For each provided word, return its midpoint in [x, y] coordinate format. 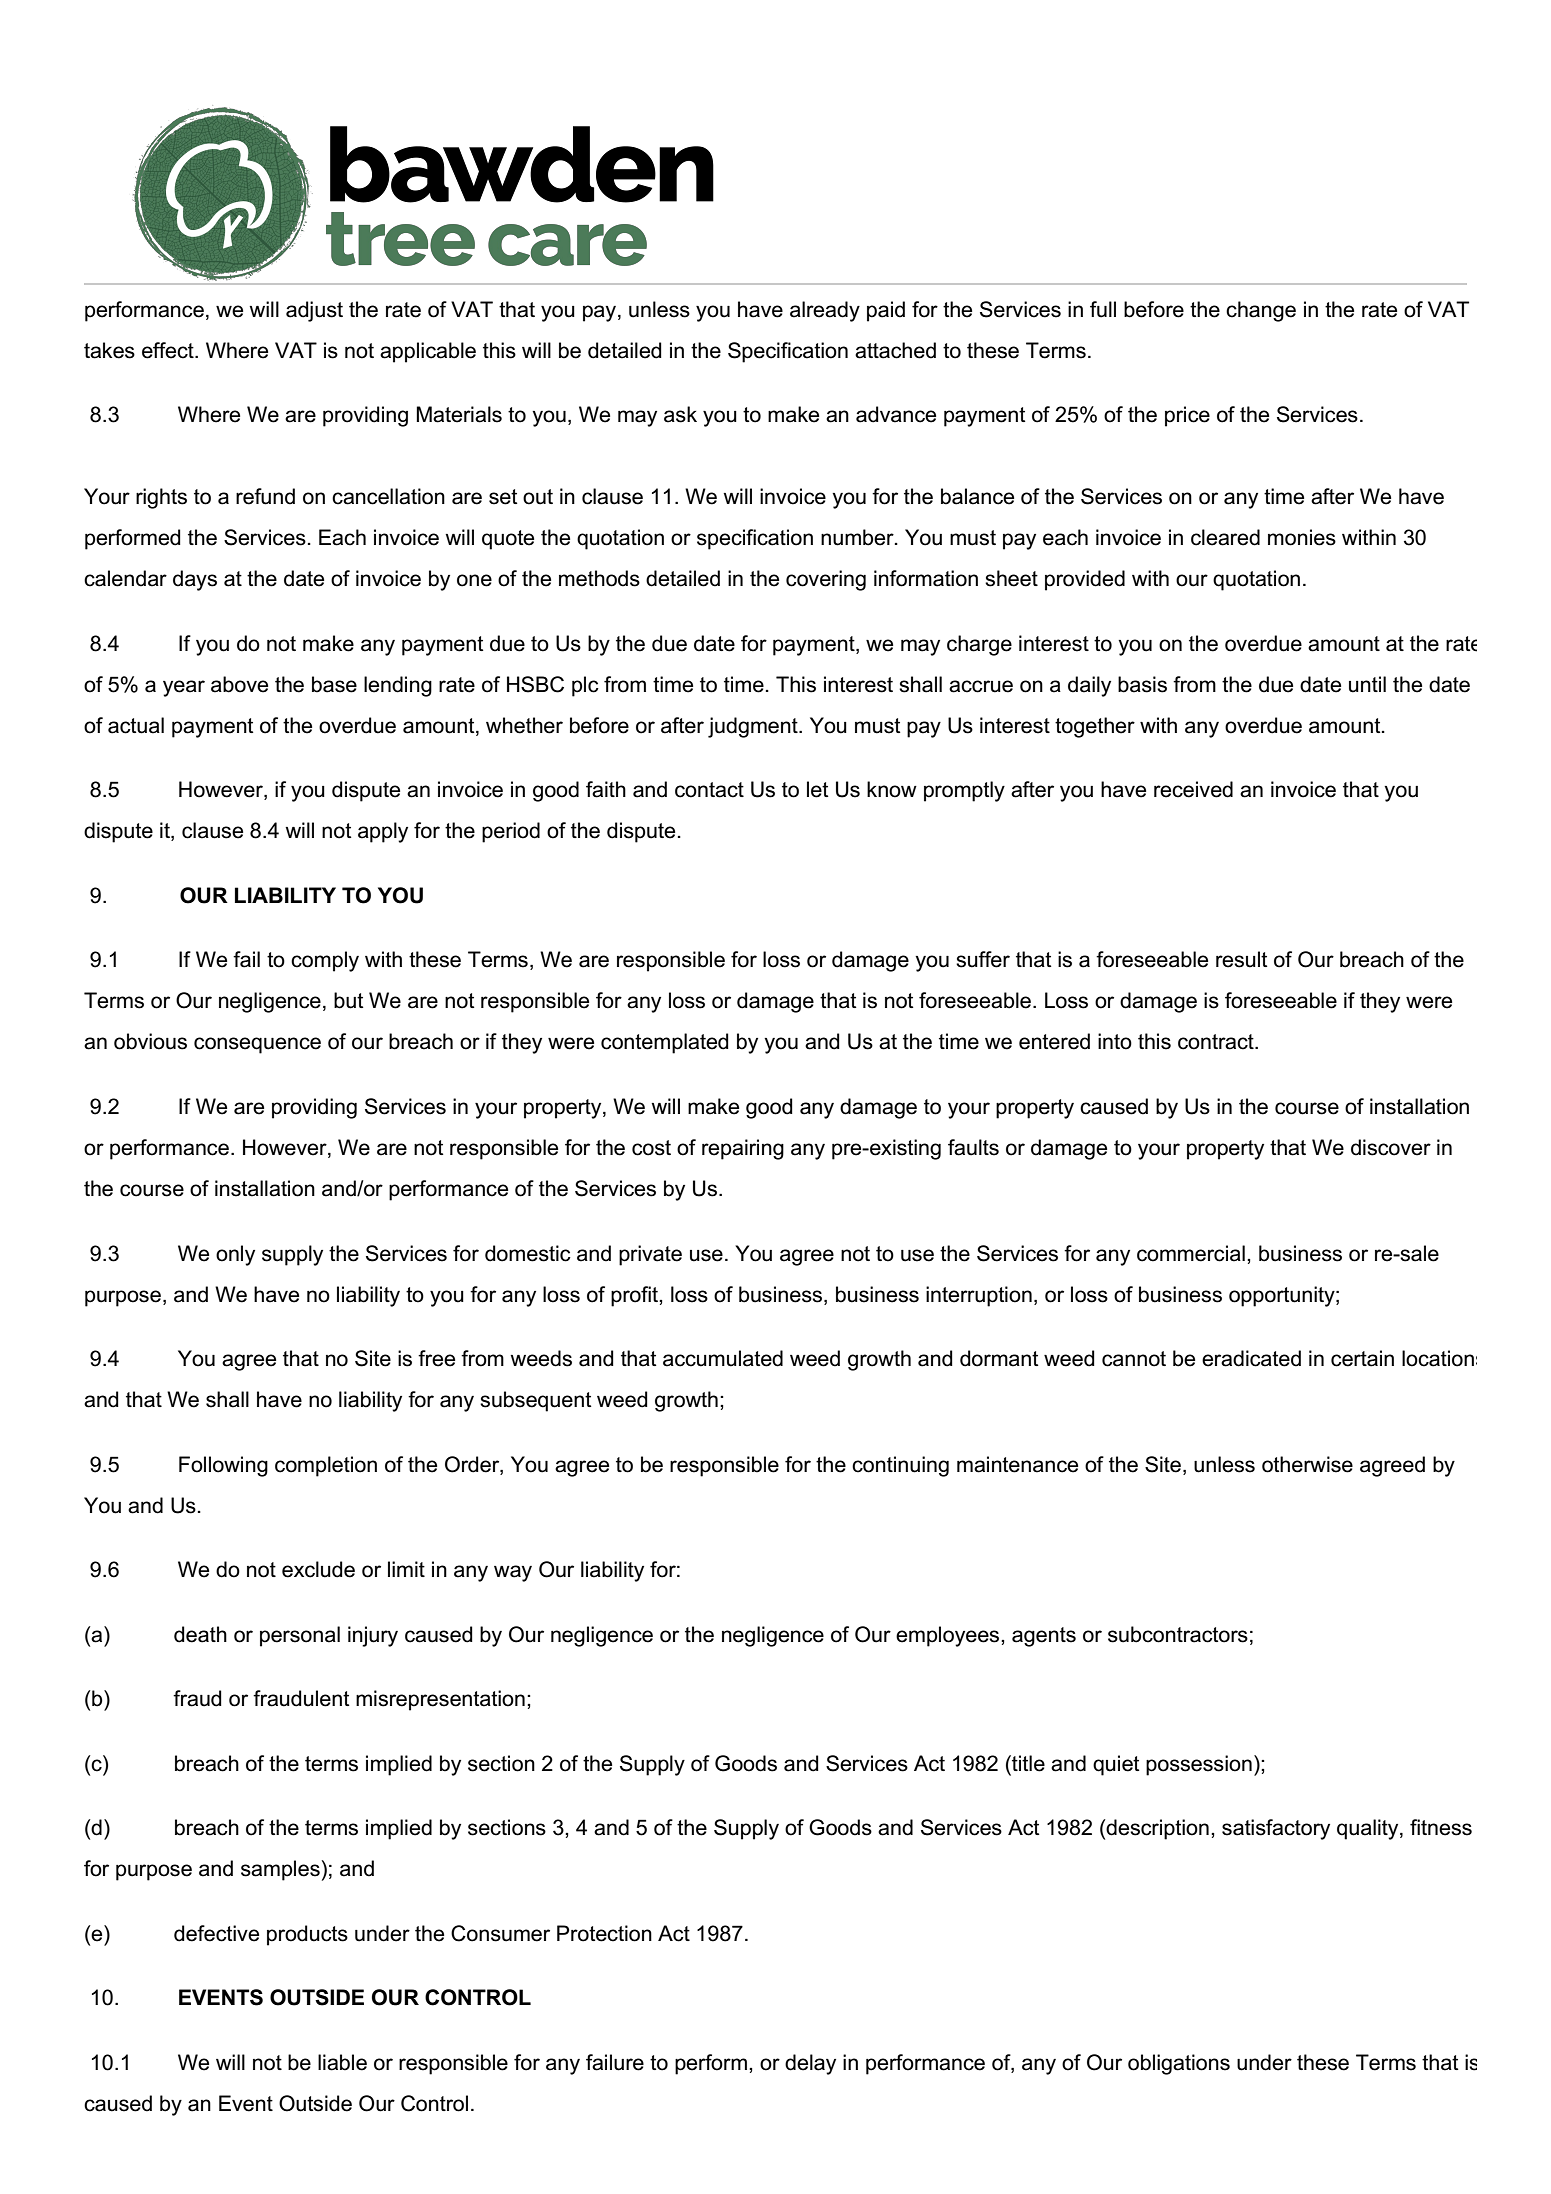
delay [810, 2064]
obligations [1179, 2064]
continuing [900, 1466]
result [1242, 959]
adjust [314, 311]
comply [325, 961]
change [1261, 311]
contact [709, 790]
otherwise [1307, 1464]
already [825, 311]
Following [223, 1466]
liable [342, 2062]
